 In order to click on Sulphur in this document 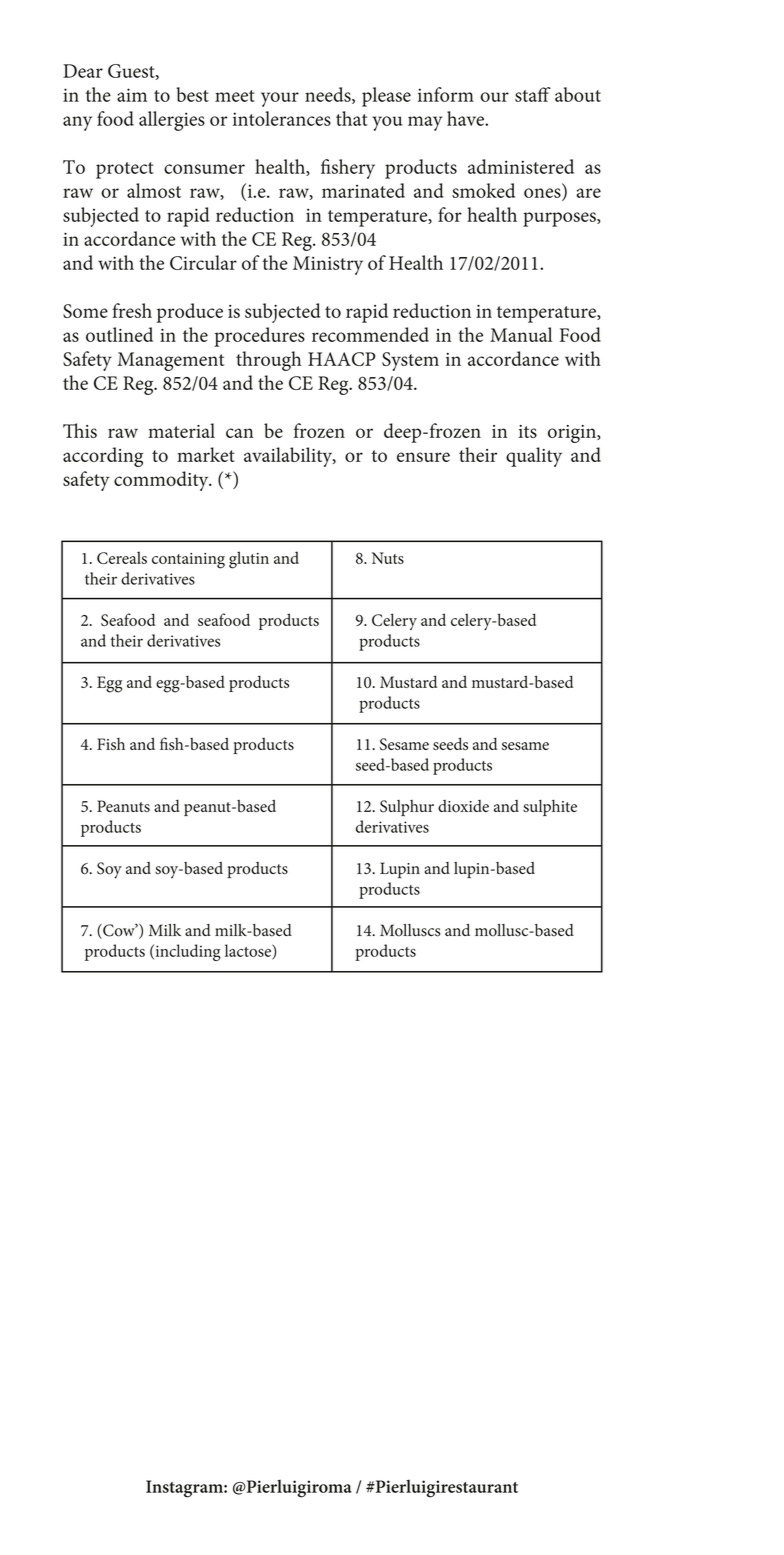, I will do `click(407, 808)`.
